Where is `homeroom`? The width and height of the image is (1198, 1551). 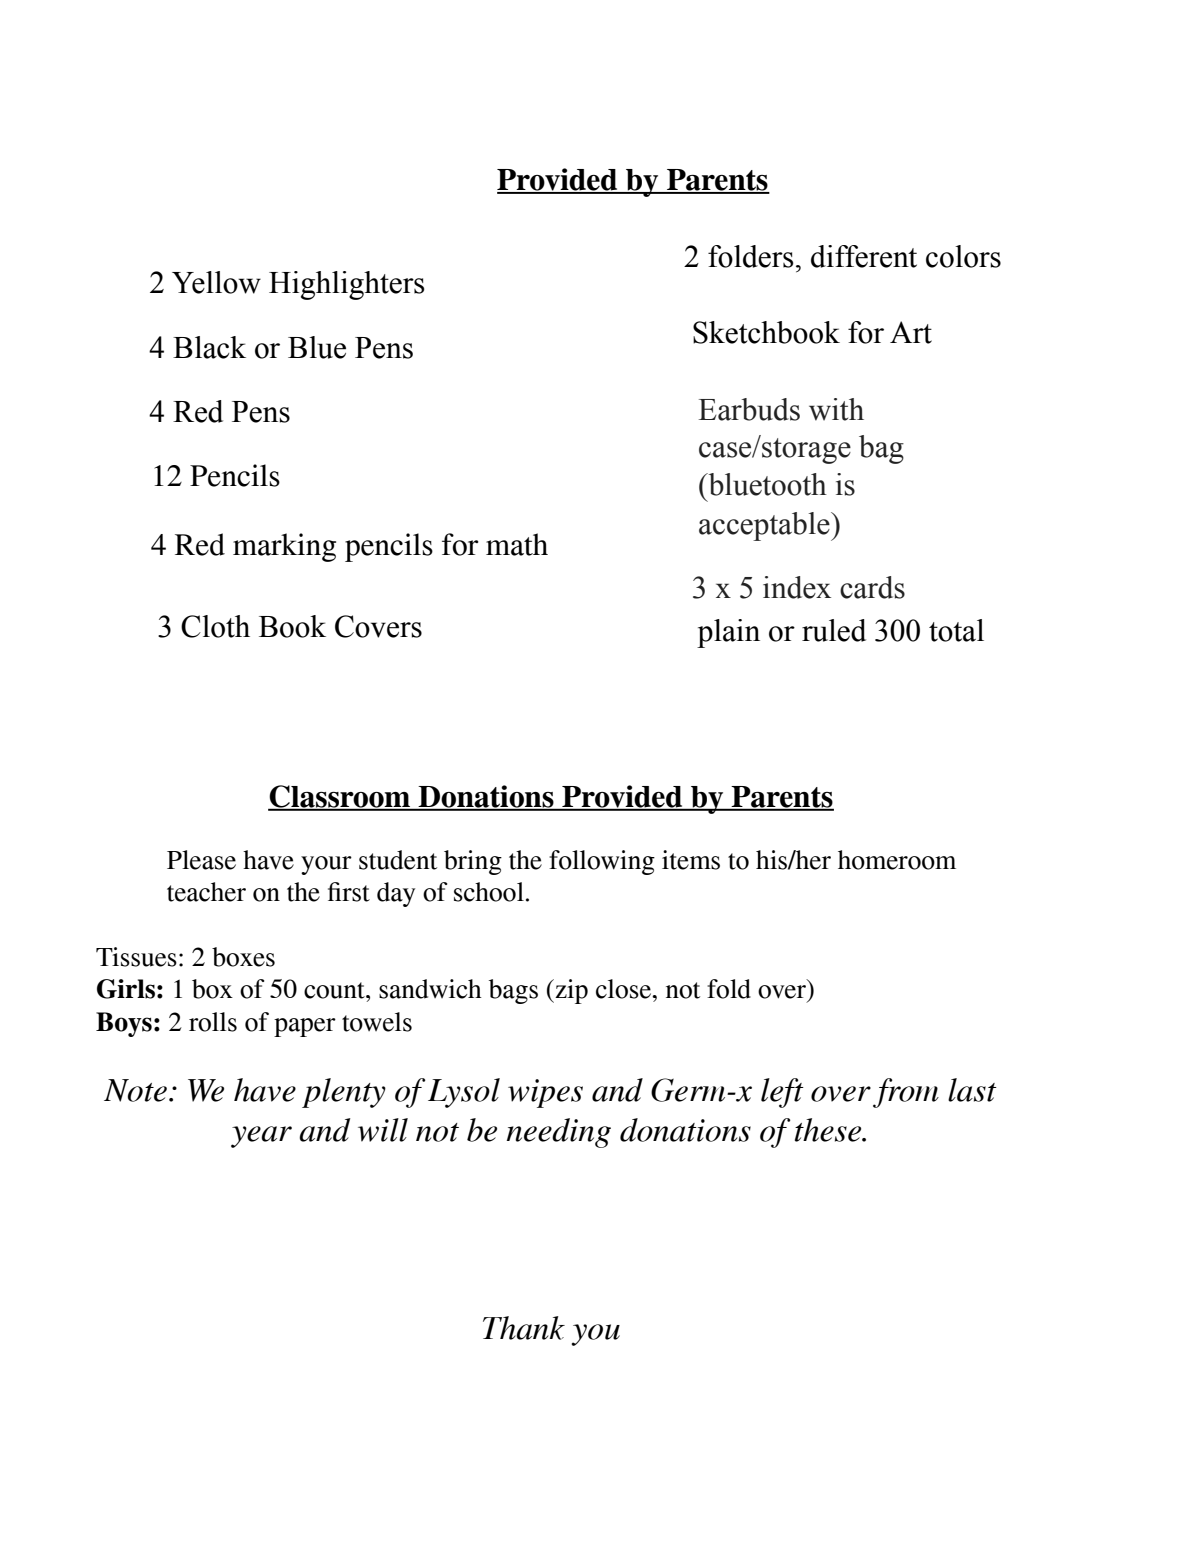 homeroom is located at coordinates (897, 860).
